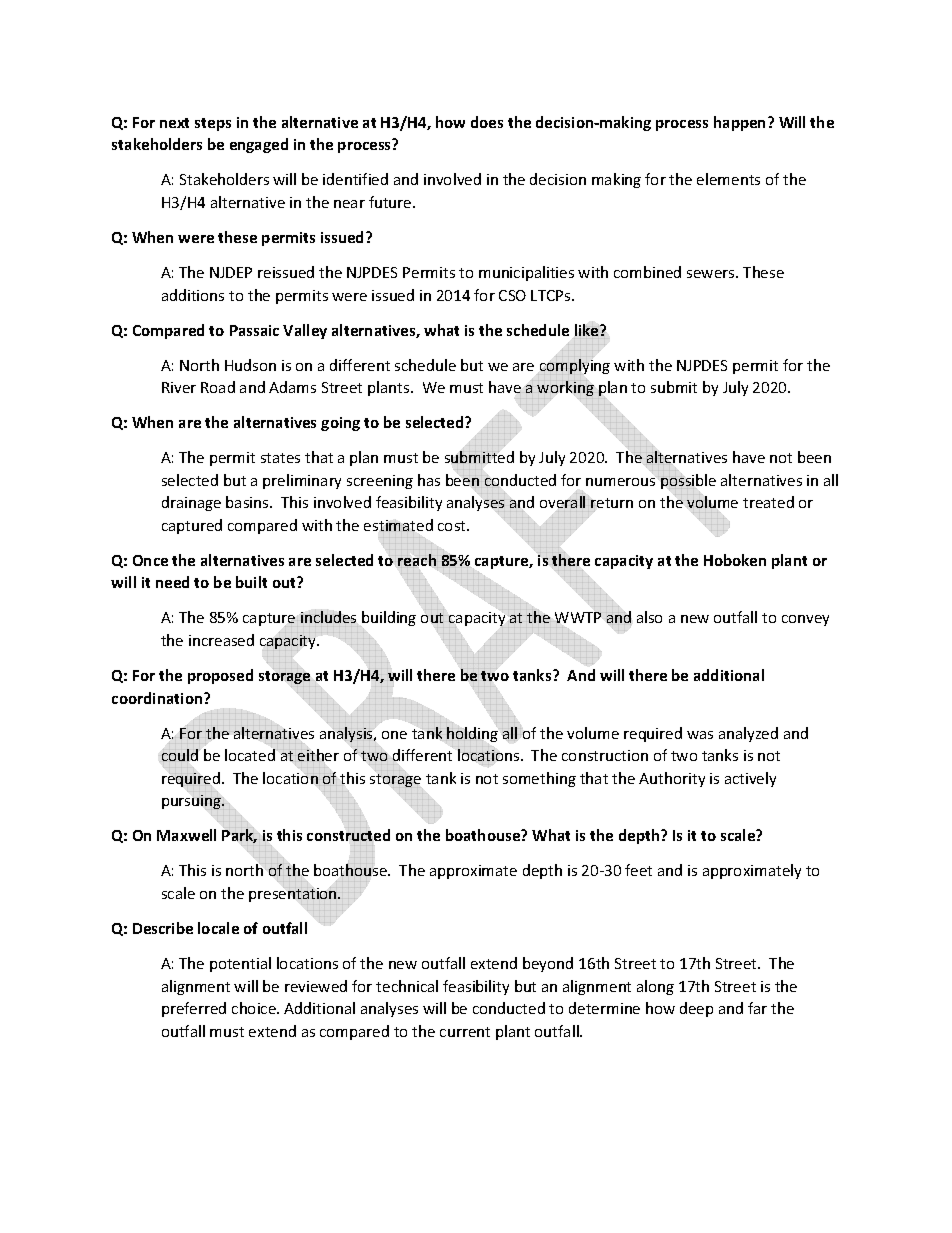 This screenshot has width=952, height=1233. I want to click on far, so click(757, 1008).
